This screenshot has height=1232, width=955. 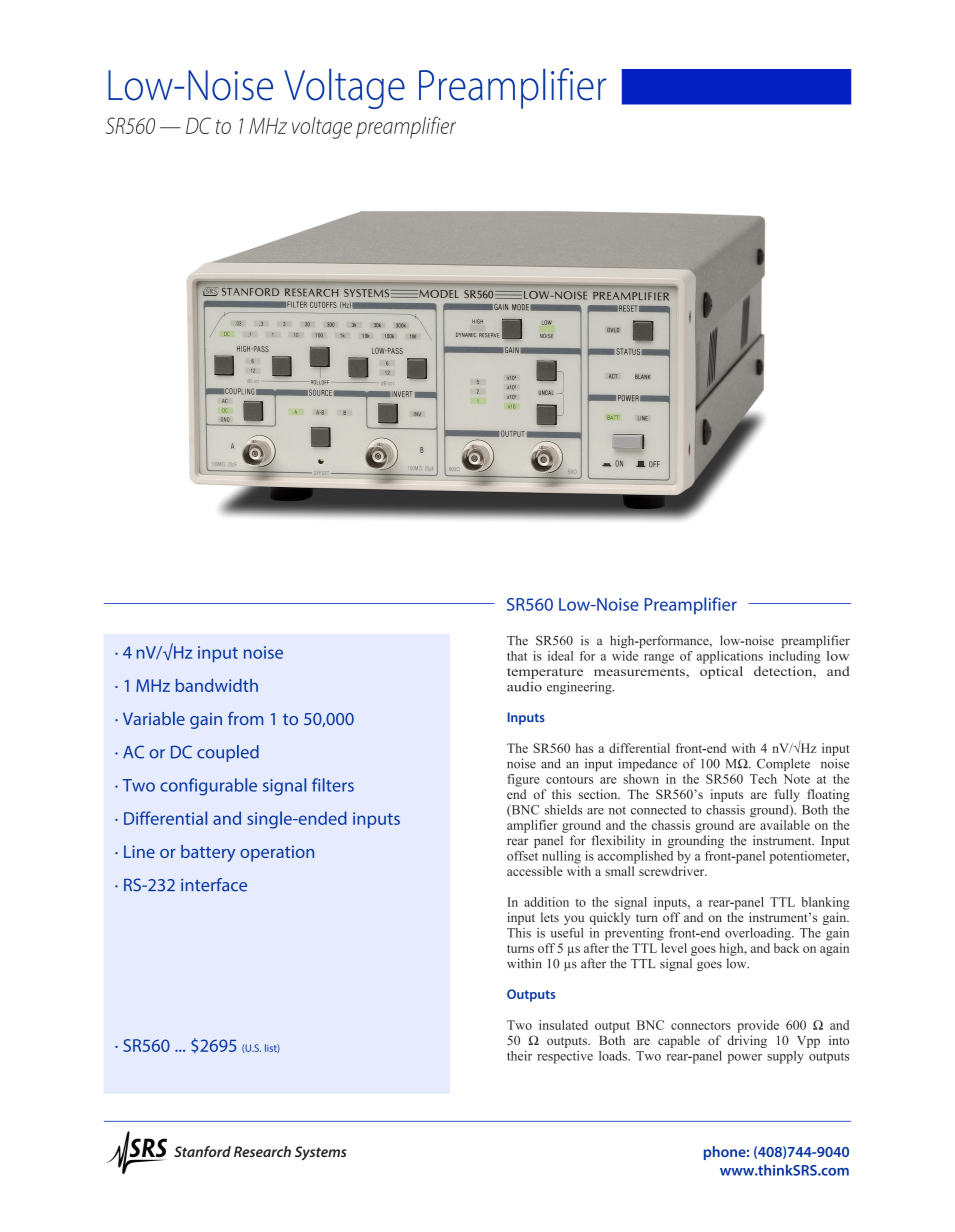 I want to click on back, so click(x=786, y=948).
